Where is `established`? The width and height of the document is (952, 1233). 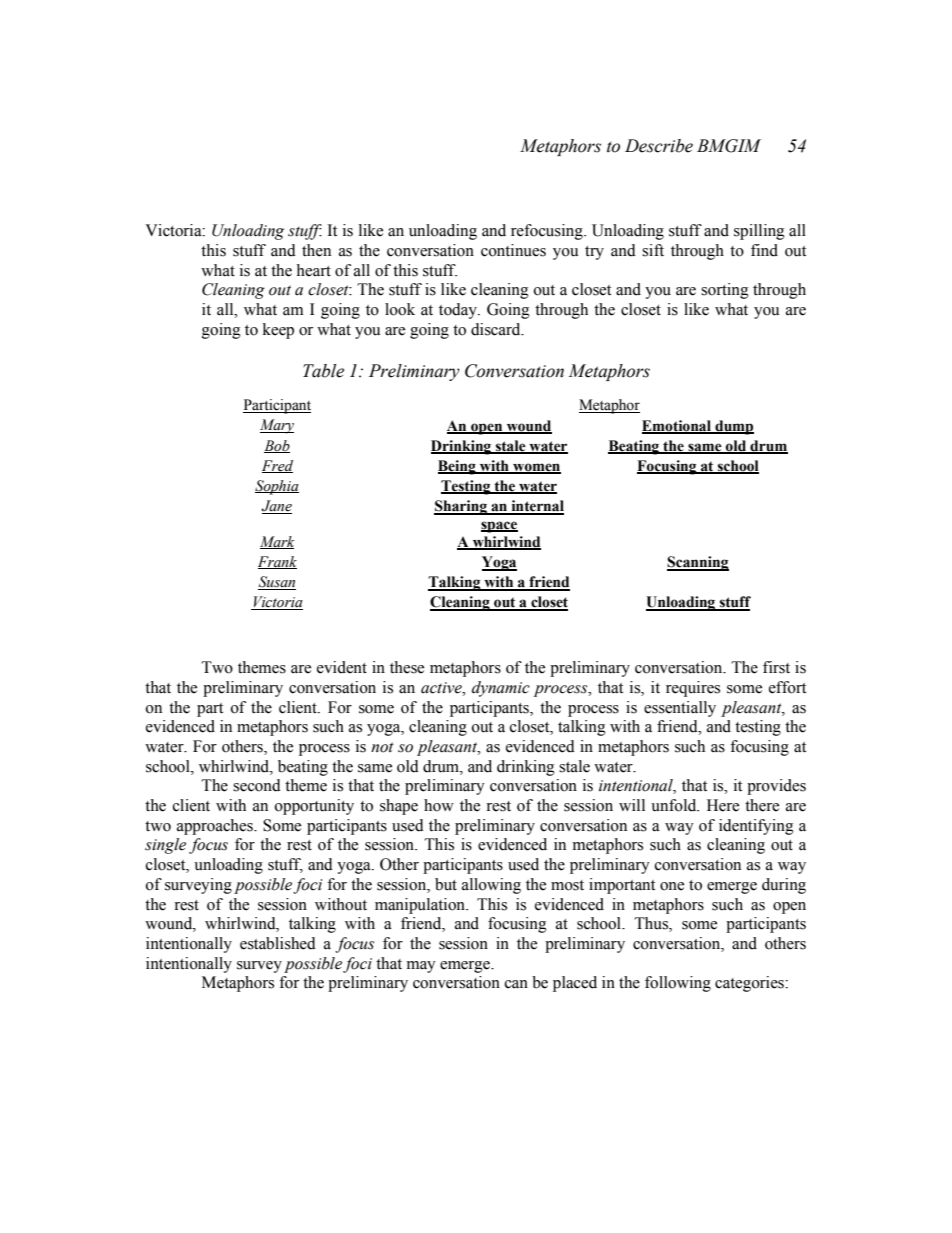 established is located at coordinates (278, 943).
